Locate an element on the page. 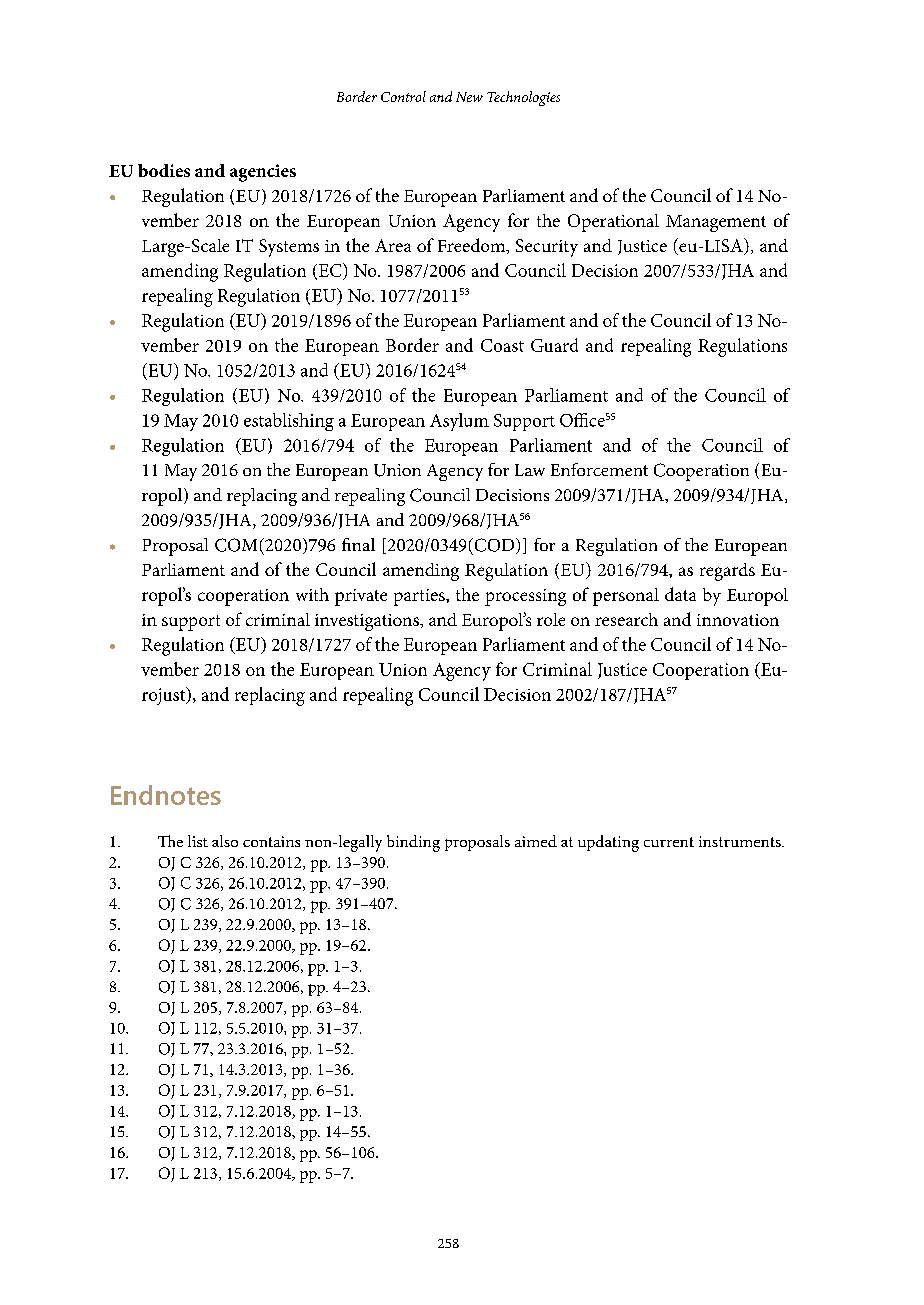  research is located at coordinates (626, 619).
